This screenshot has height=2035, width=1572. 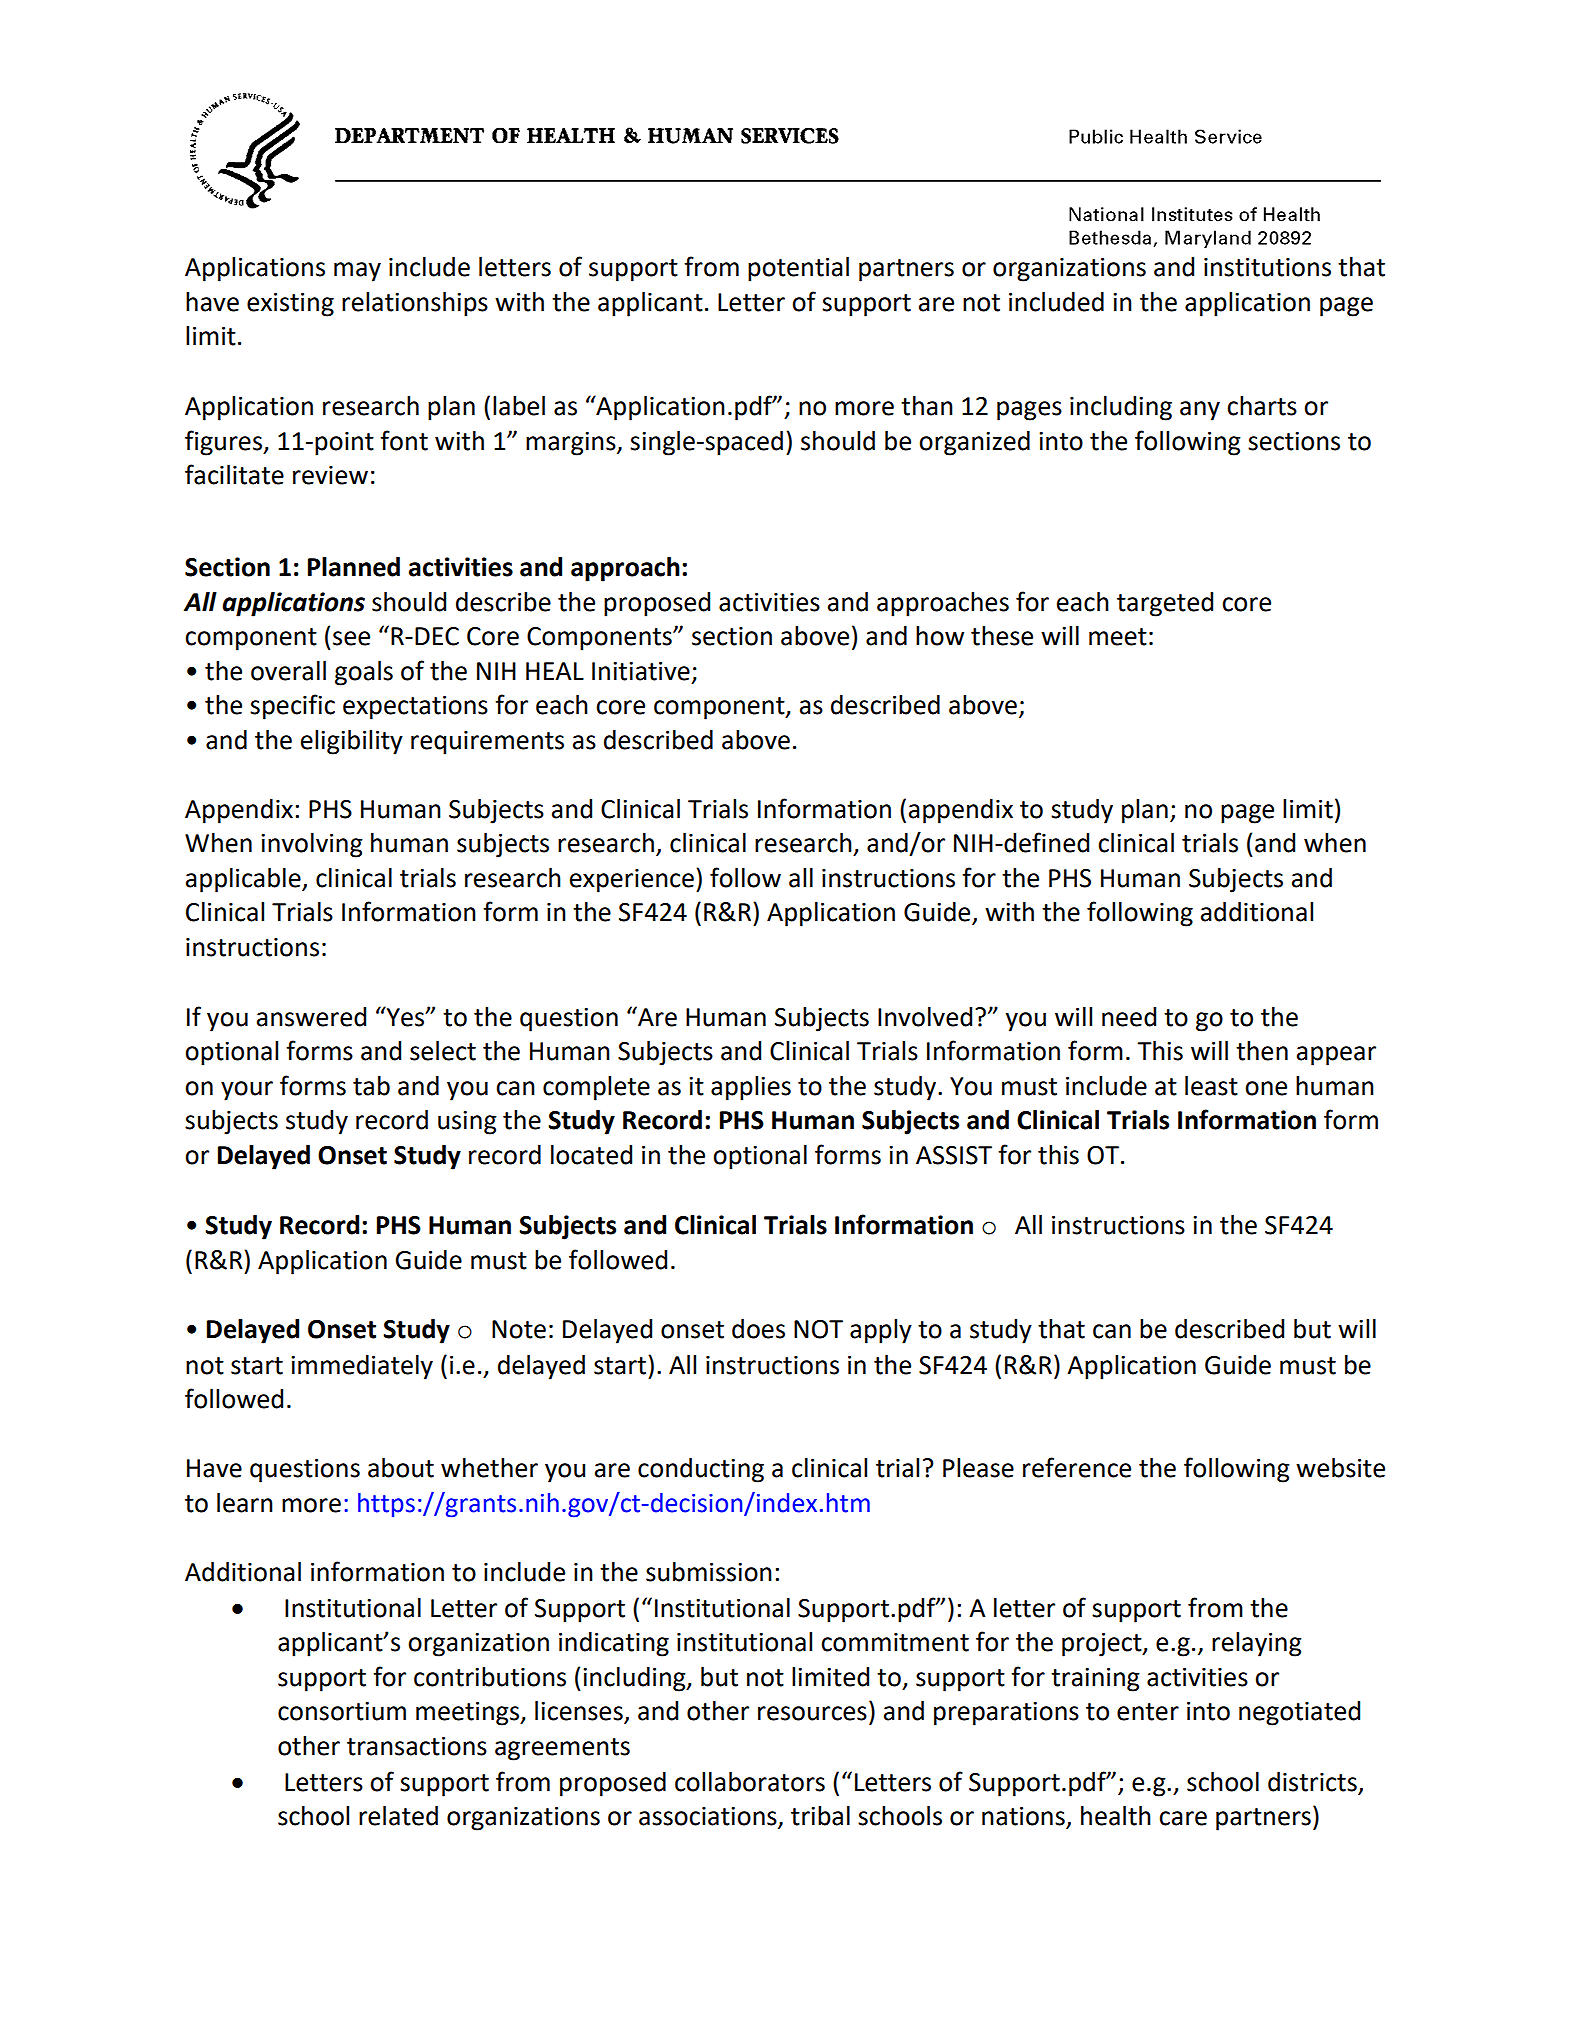 What do you see at coordinates (311, 1017) in the screenshot?
I see `answered` at bounding box center [311, 1017].
